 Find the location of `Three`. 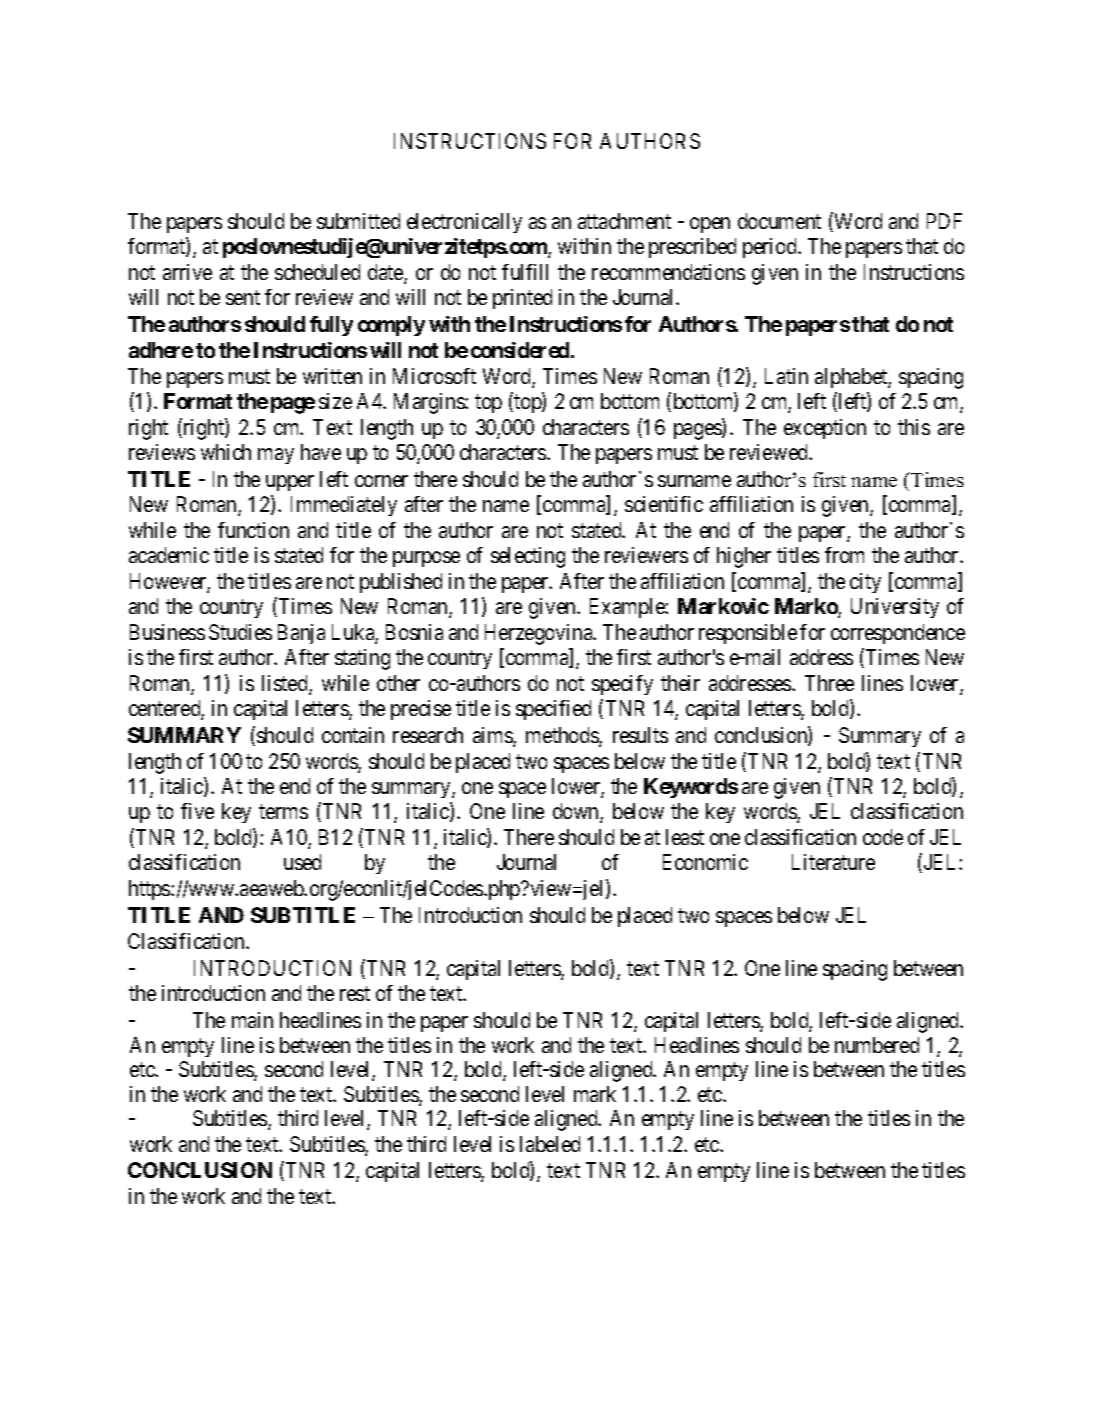

Three is located at coordinates (829, 683).
